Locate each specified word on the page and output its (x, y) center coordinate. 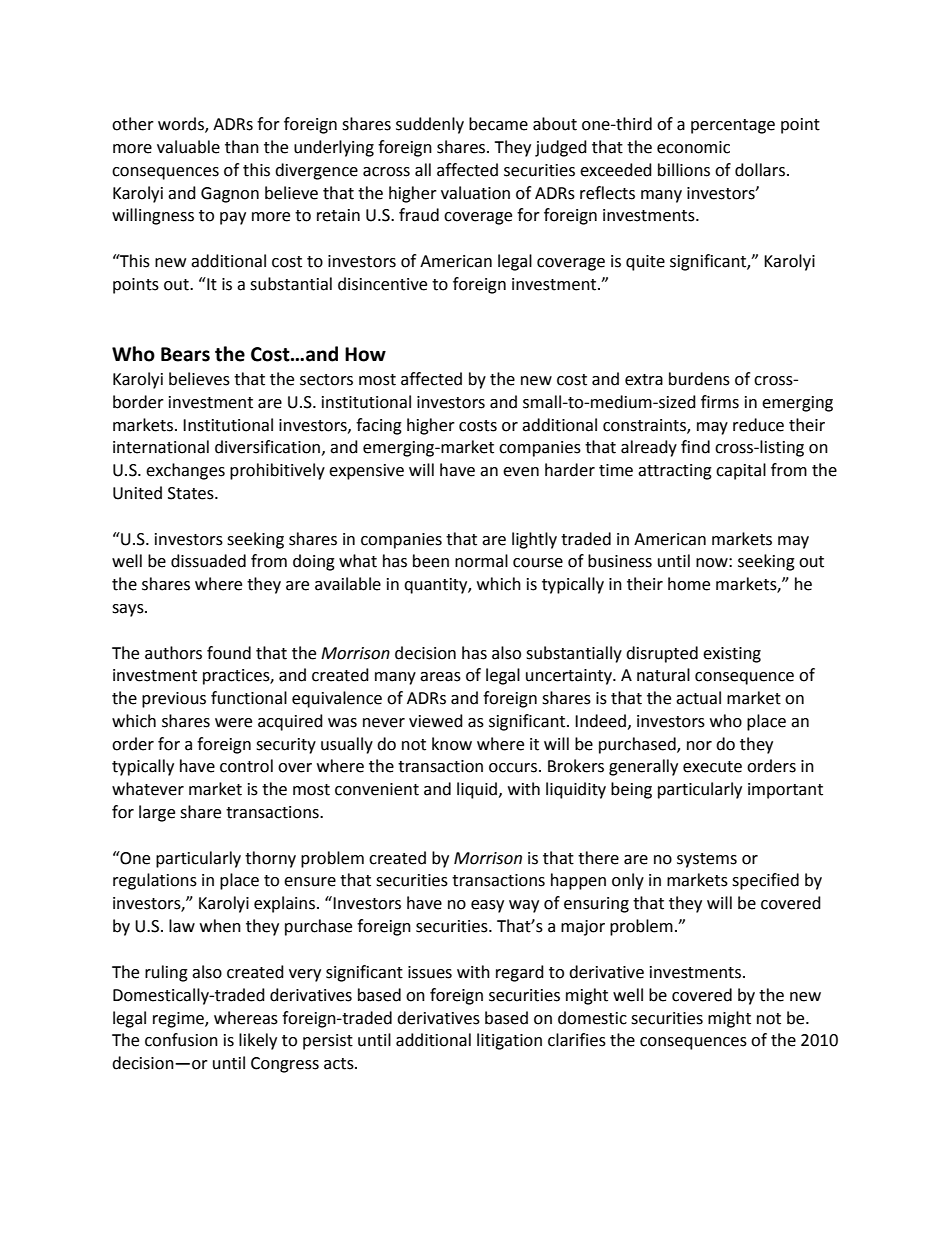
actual (698, 698)
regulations (155, 881)
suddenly (430, 125)
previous (174, 700)
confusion (181, 1040)
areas (440, 677)
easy (487, 906)
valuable (188, 147)
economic (693, 147)
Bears (185, 354)
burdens (699, 379)
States (192, 493)
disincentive (382, 284)
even (521, 472)
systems (707, 860)
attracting (675, 472)
